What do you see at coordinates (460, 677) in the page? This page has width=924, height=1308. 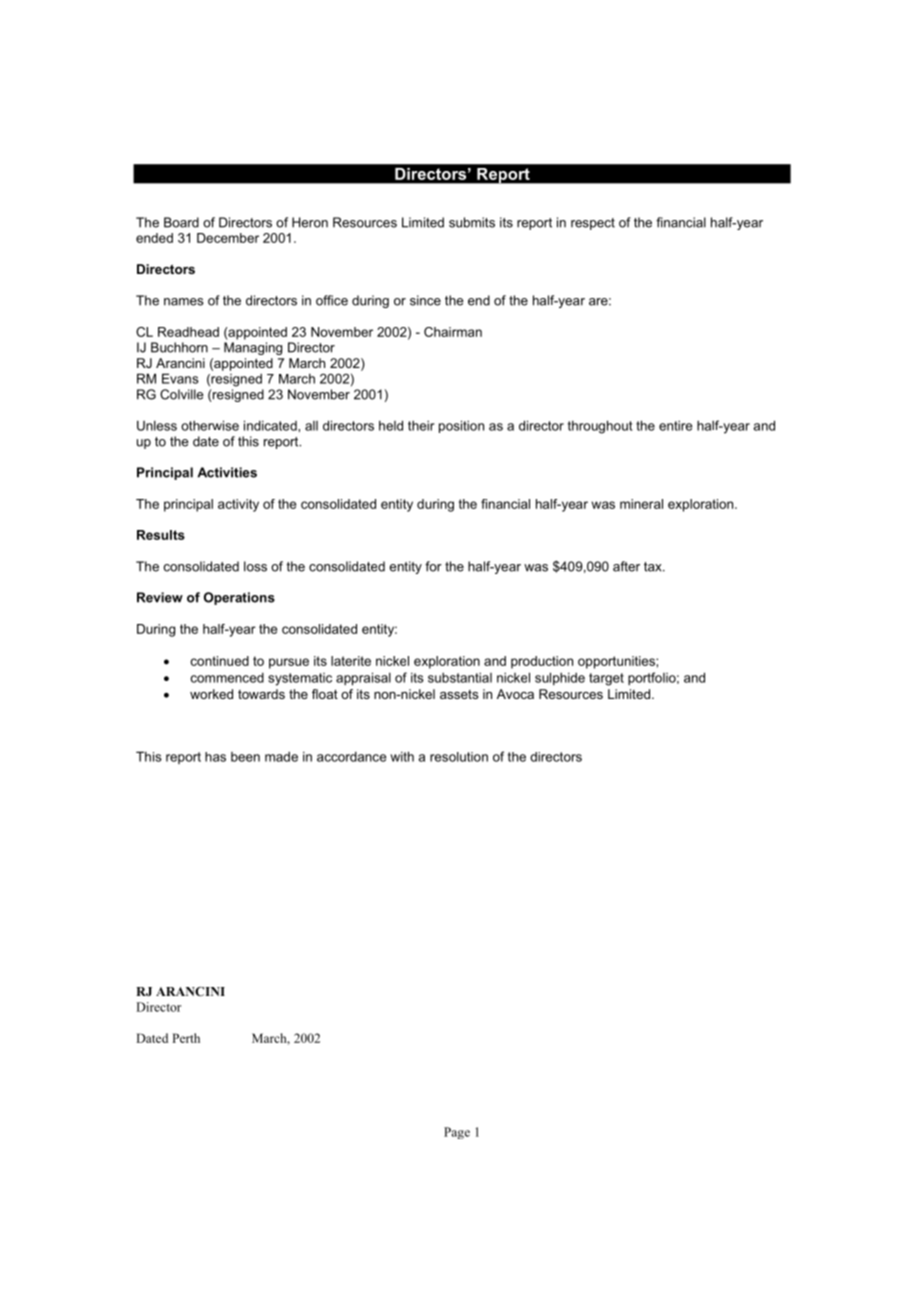 I see `substantial` at bounding box center [460, 677].
